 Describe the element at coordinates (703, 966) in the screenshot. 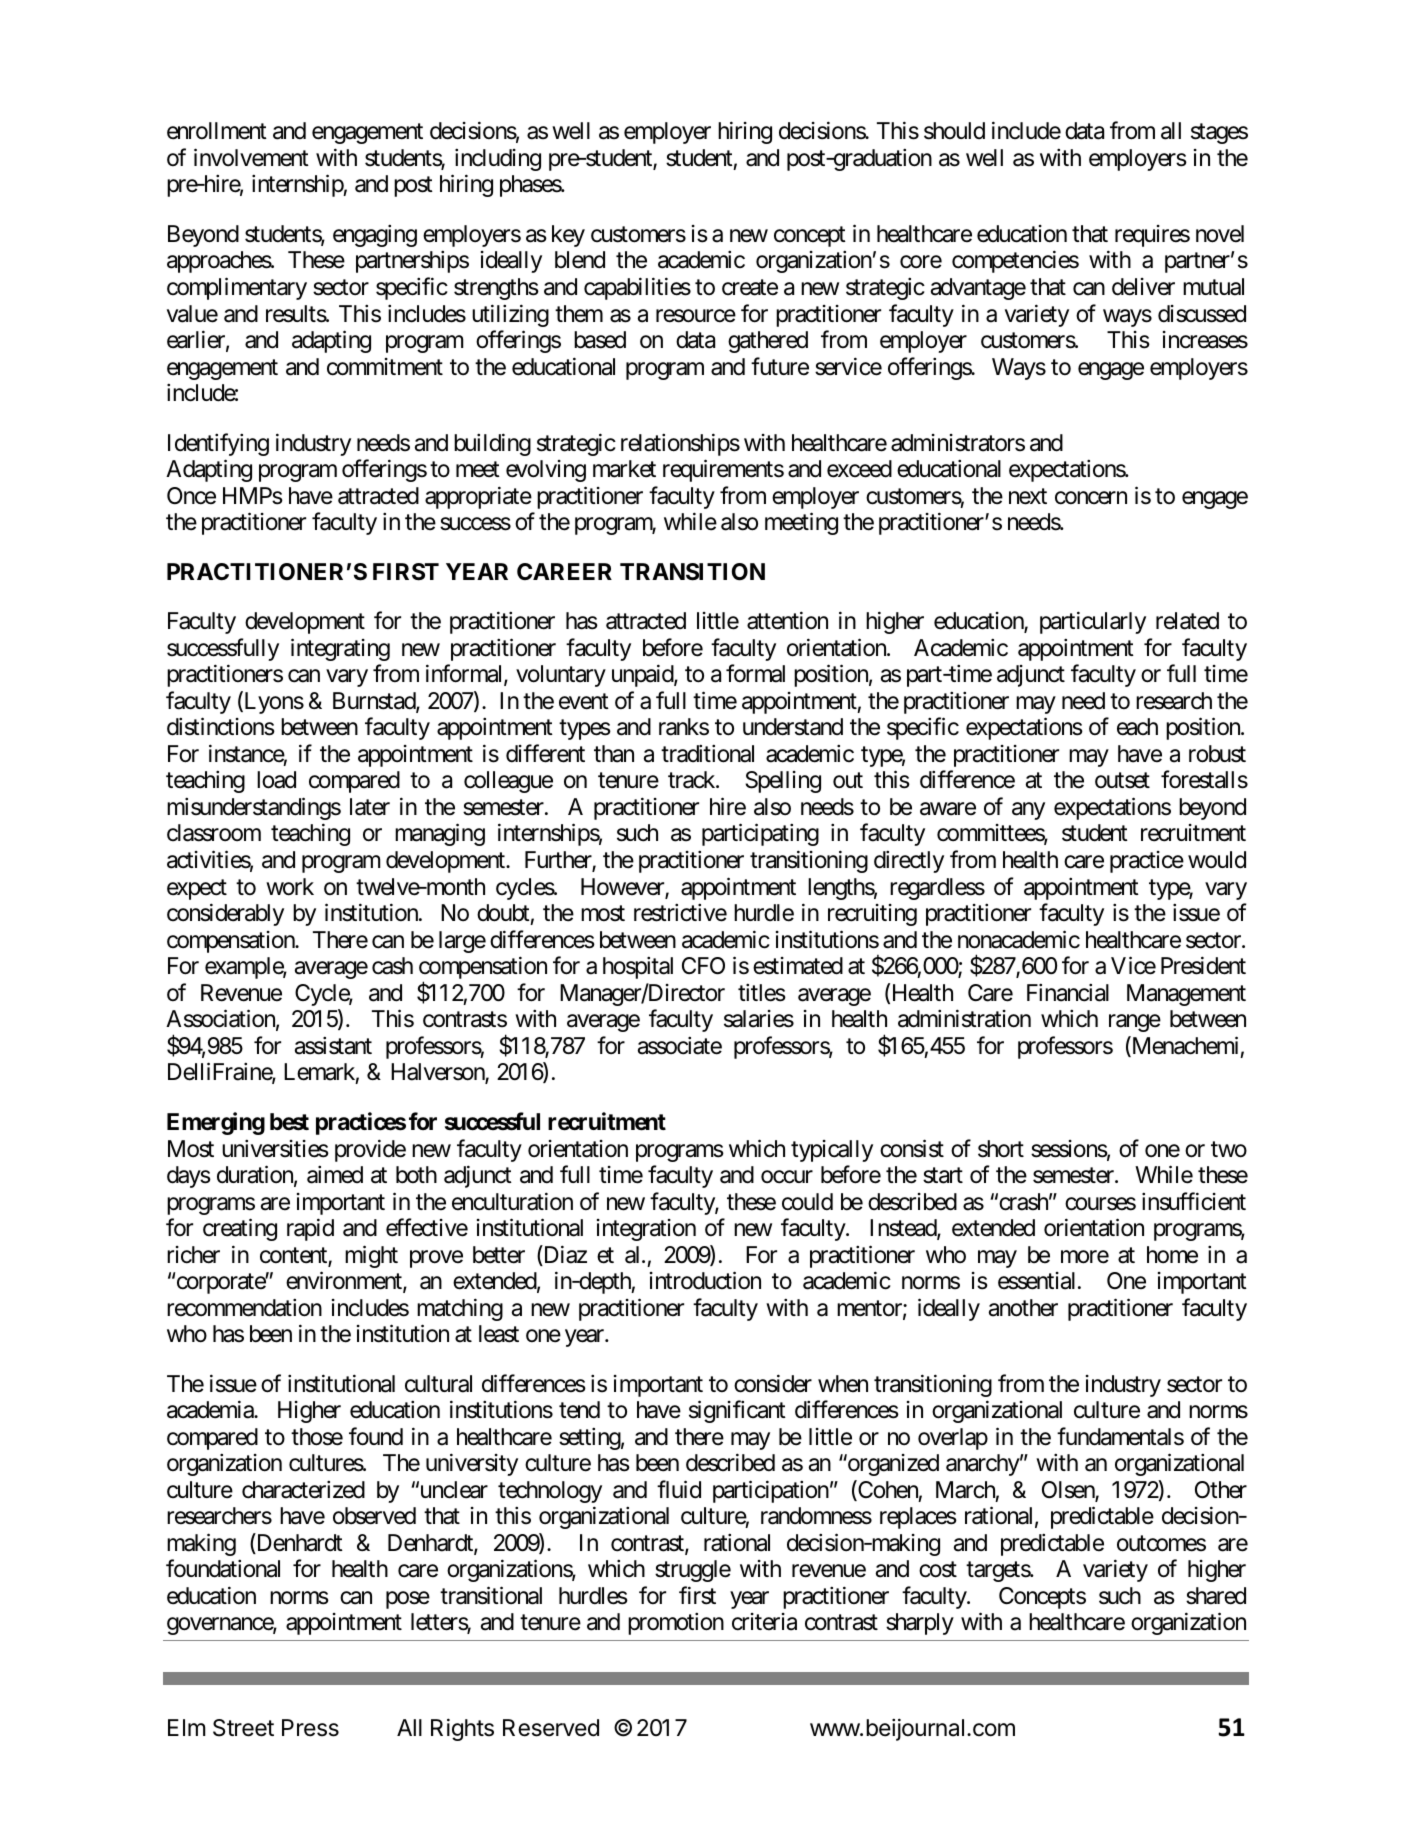

I see `CFO` at that location.
